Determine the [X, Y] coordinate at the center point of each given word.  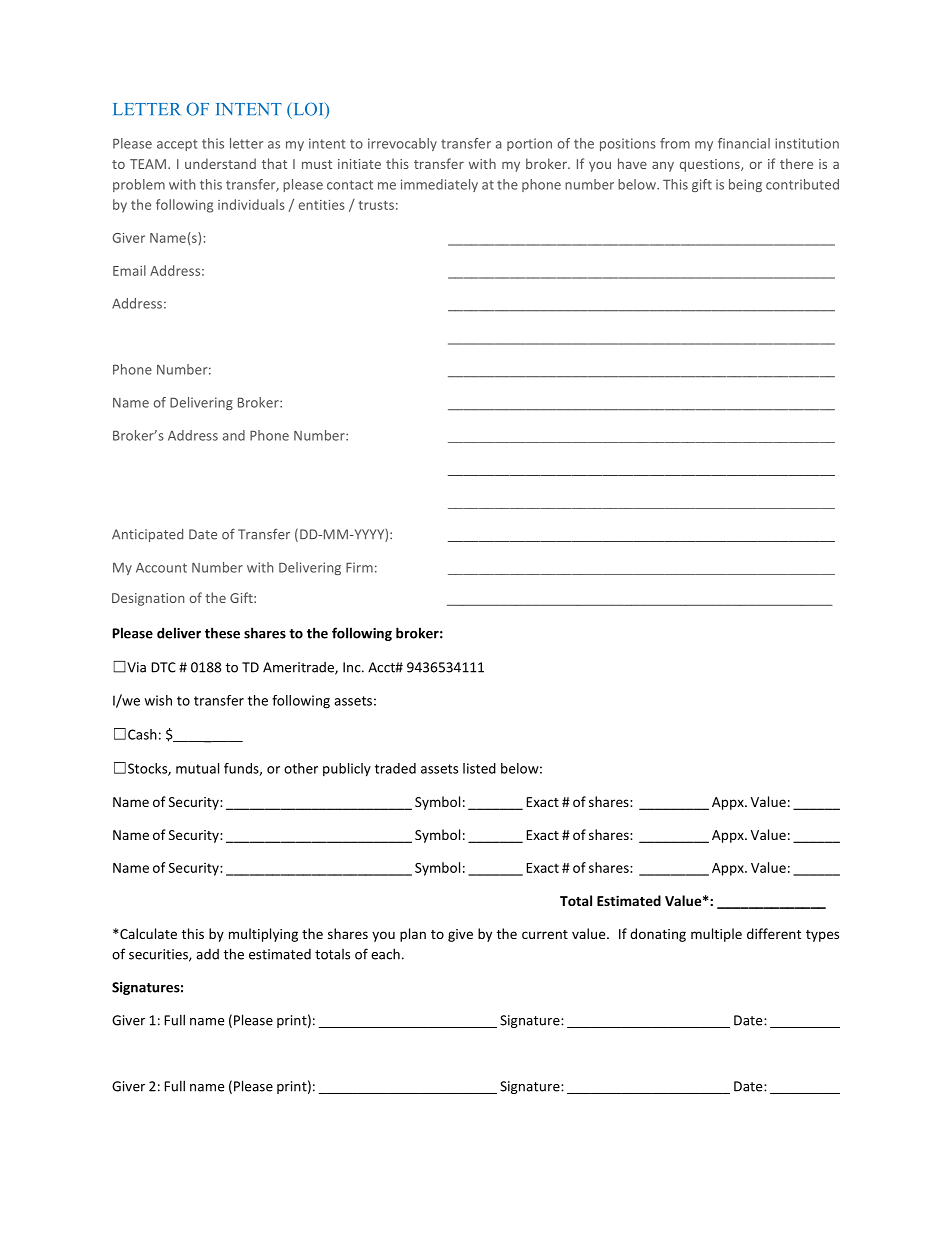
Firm [359, 567]
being [745, 185]
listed [479, 768]
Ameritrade [299, 668]
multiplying [263, 935]
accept [177, 145]
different [774, 933]
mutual [197, 768]
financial [744, 143]
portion [529, 144]
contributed [802, 184]
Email [129, 270]
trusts [376, 205]
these [222, 633]
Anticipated [147, 535]
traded [395, 768]
